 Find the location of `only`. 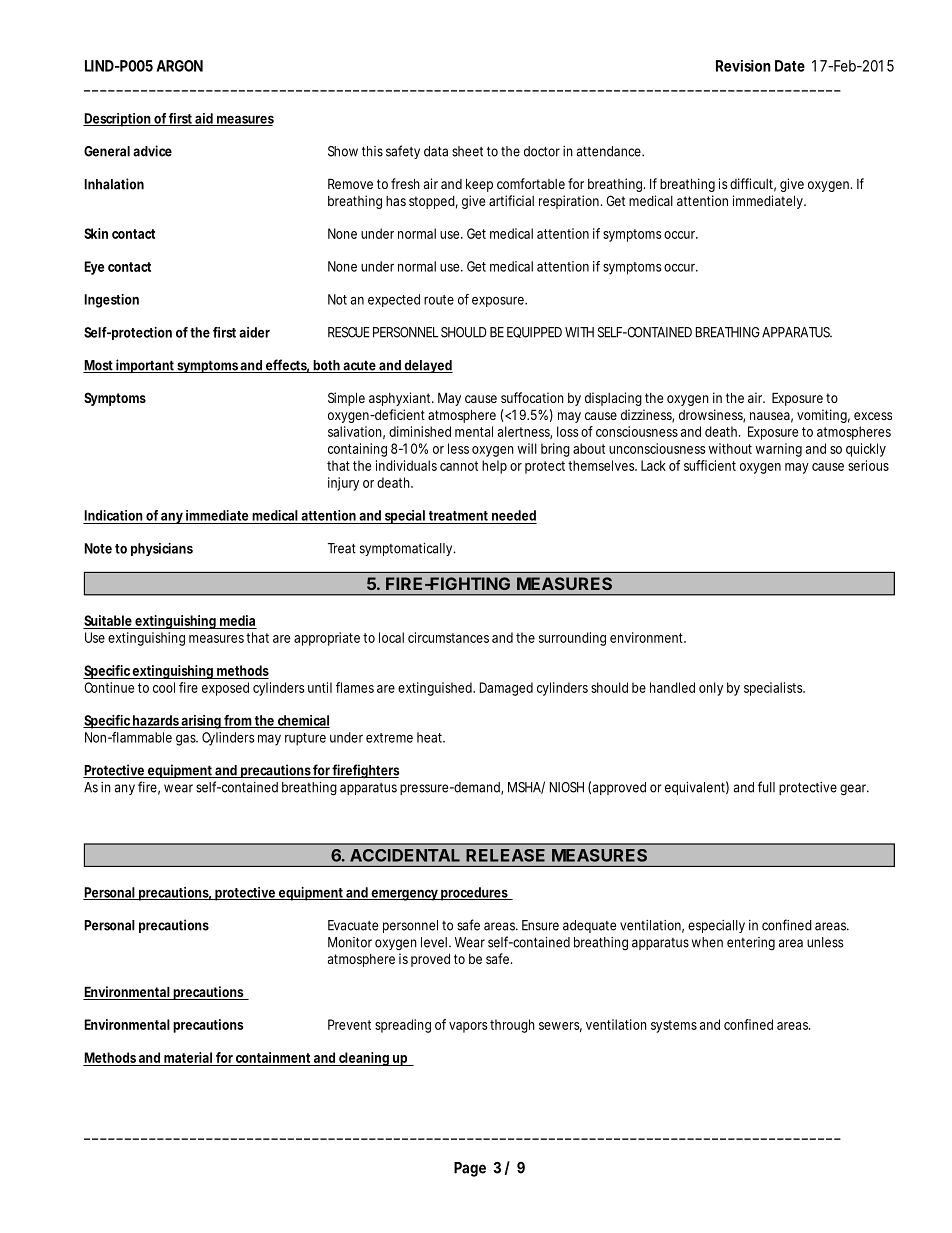

only is located at coordinates (711, 689).
